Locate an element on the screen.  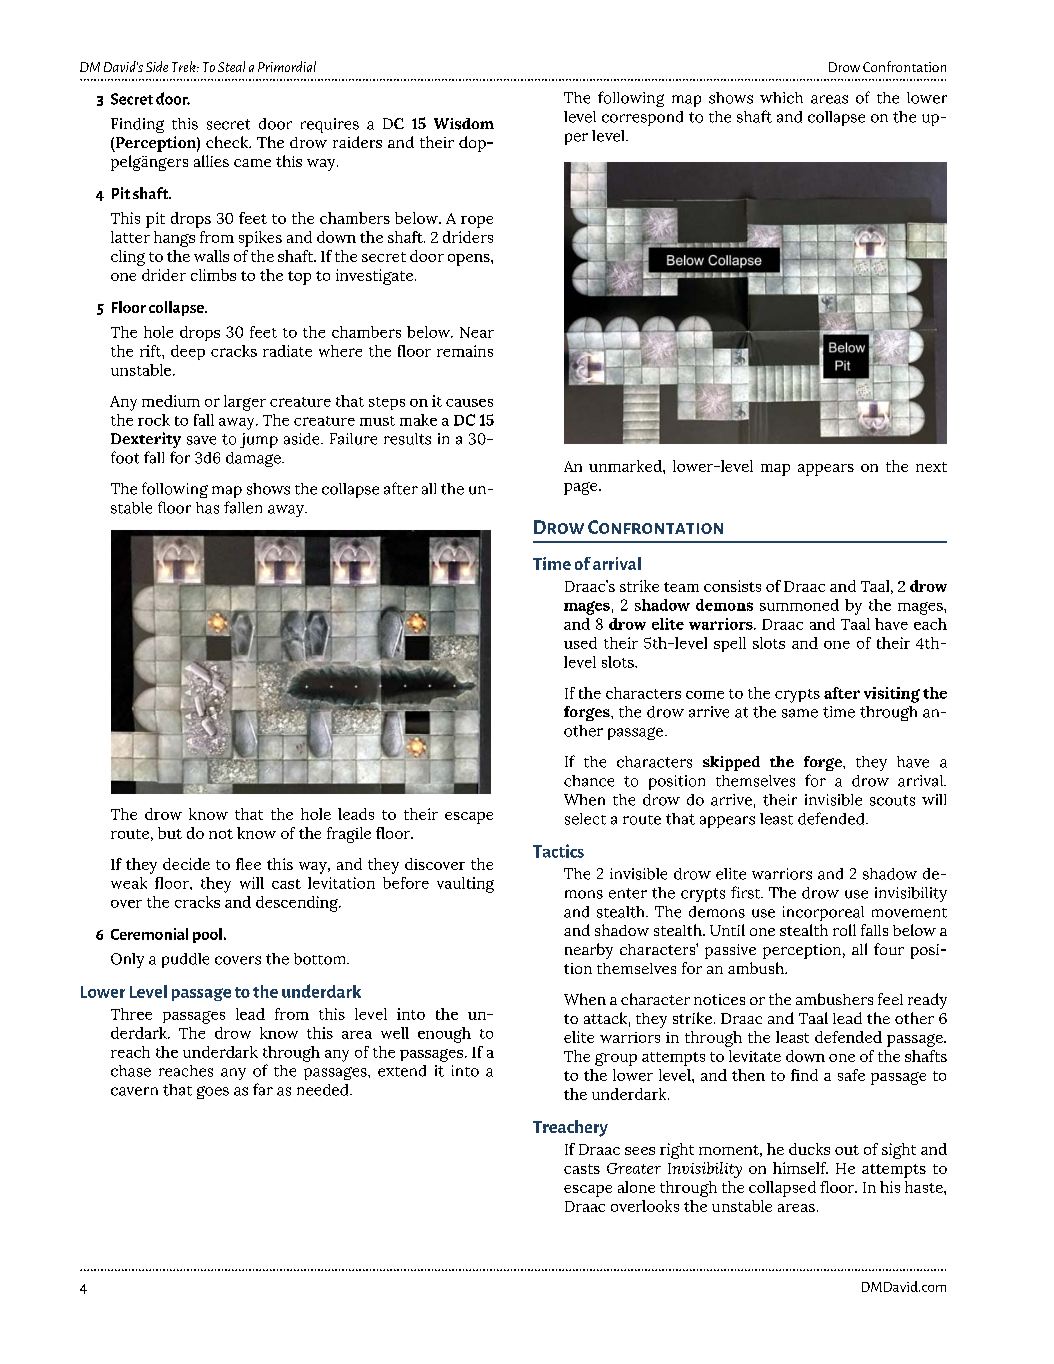
remains is located at coordinates (465, 351).
